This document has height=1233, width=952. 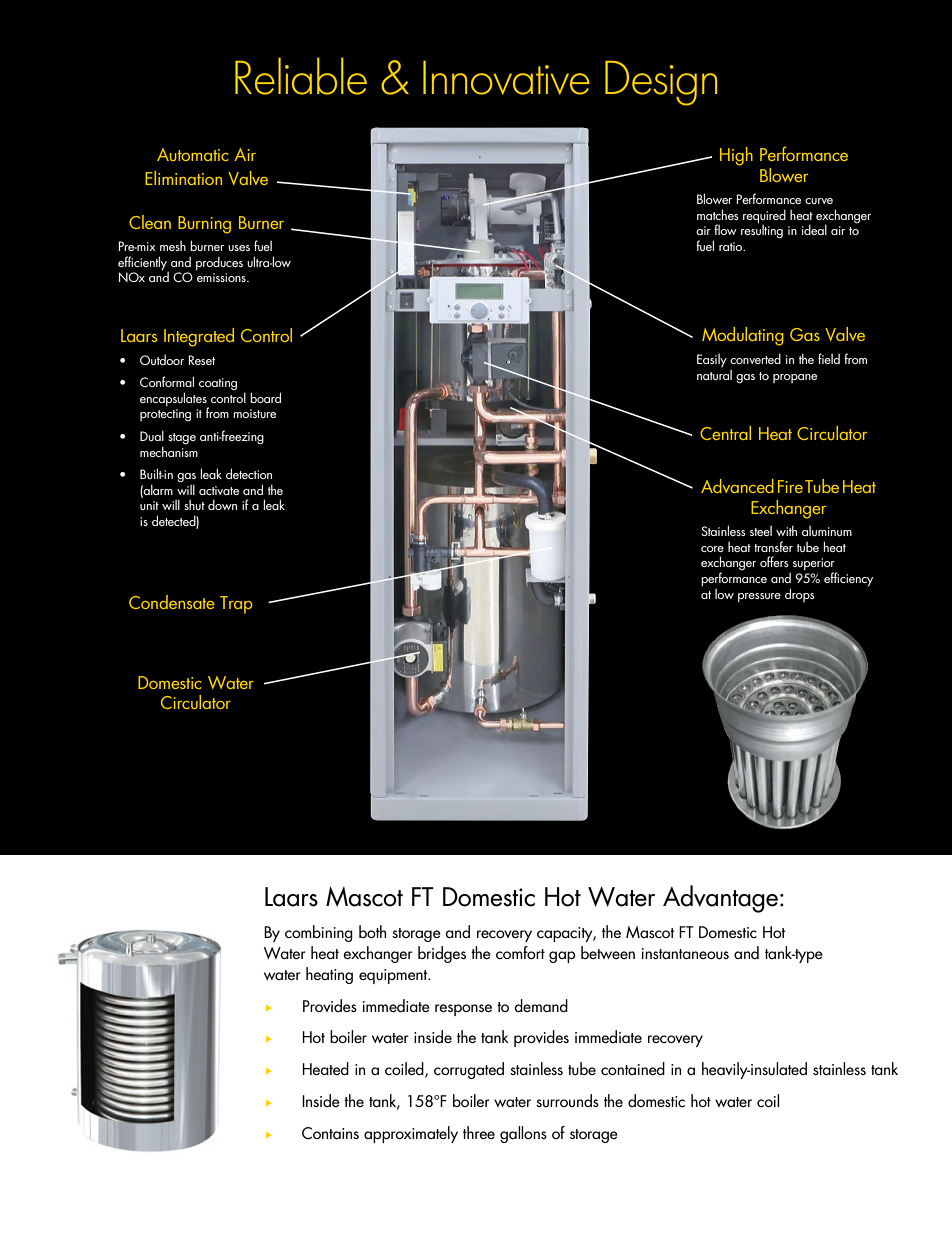 I want to click on Innovative, so click(x=506, y=78).
